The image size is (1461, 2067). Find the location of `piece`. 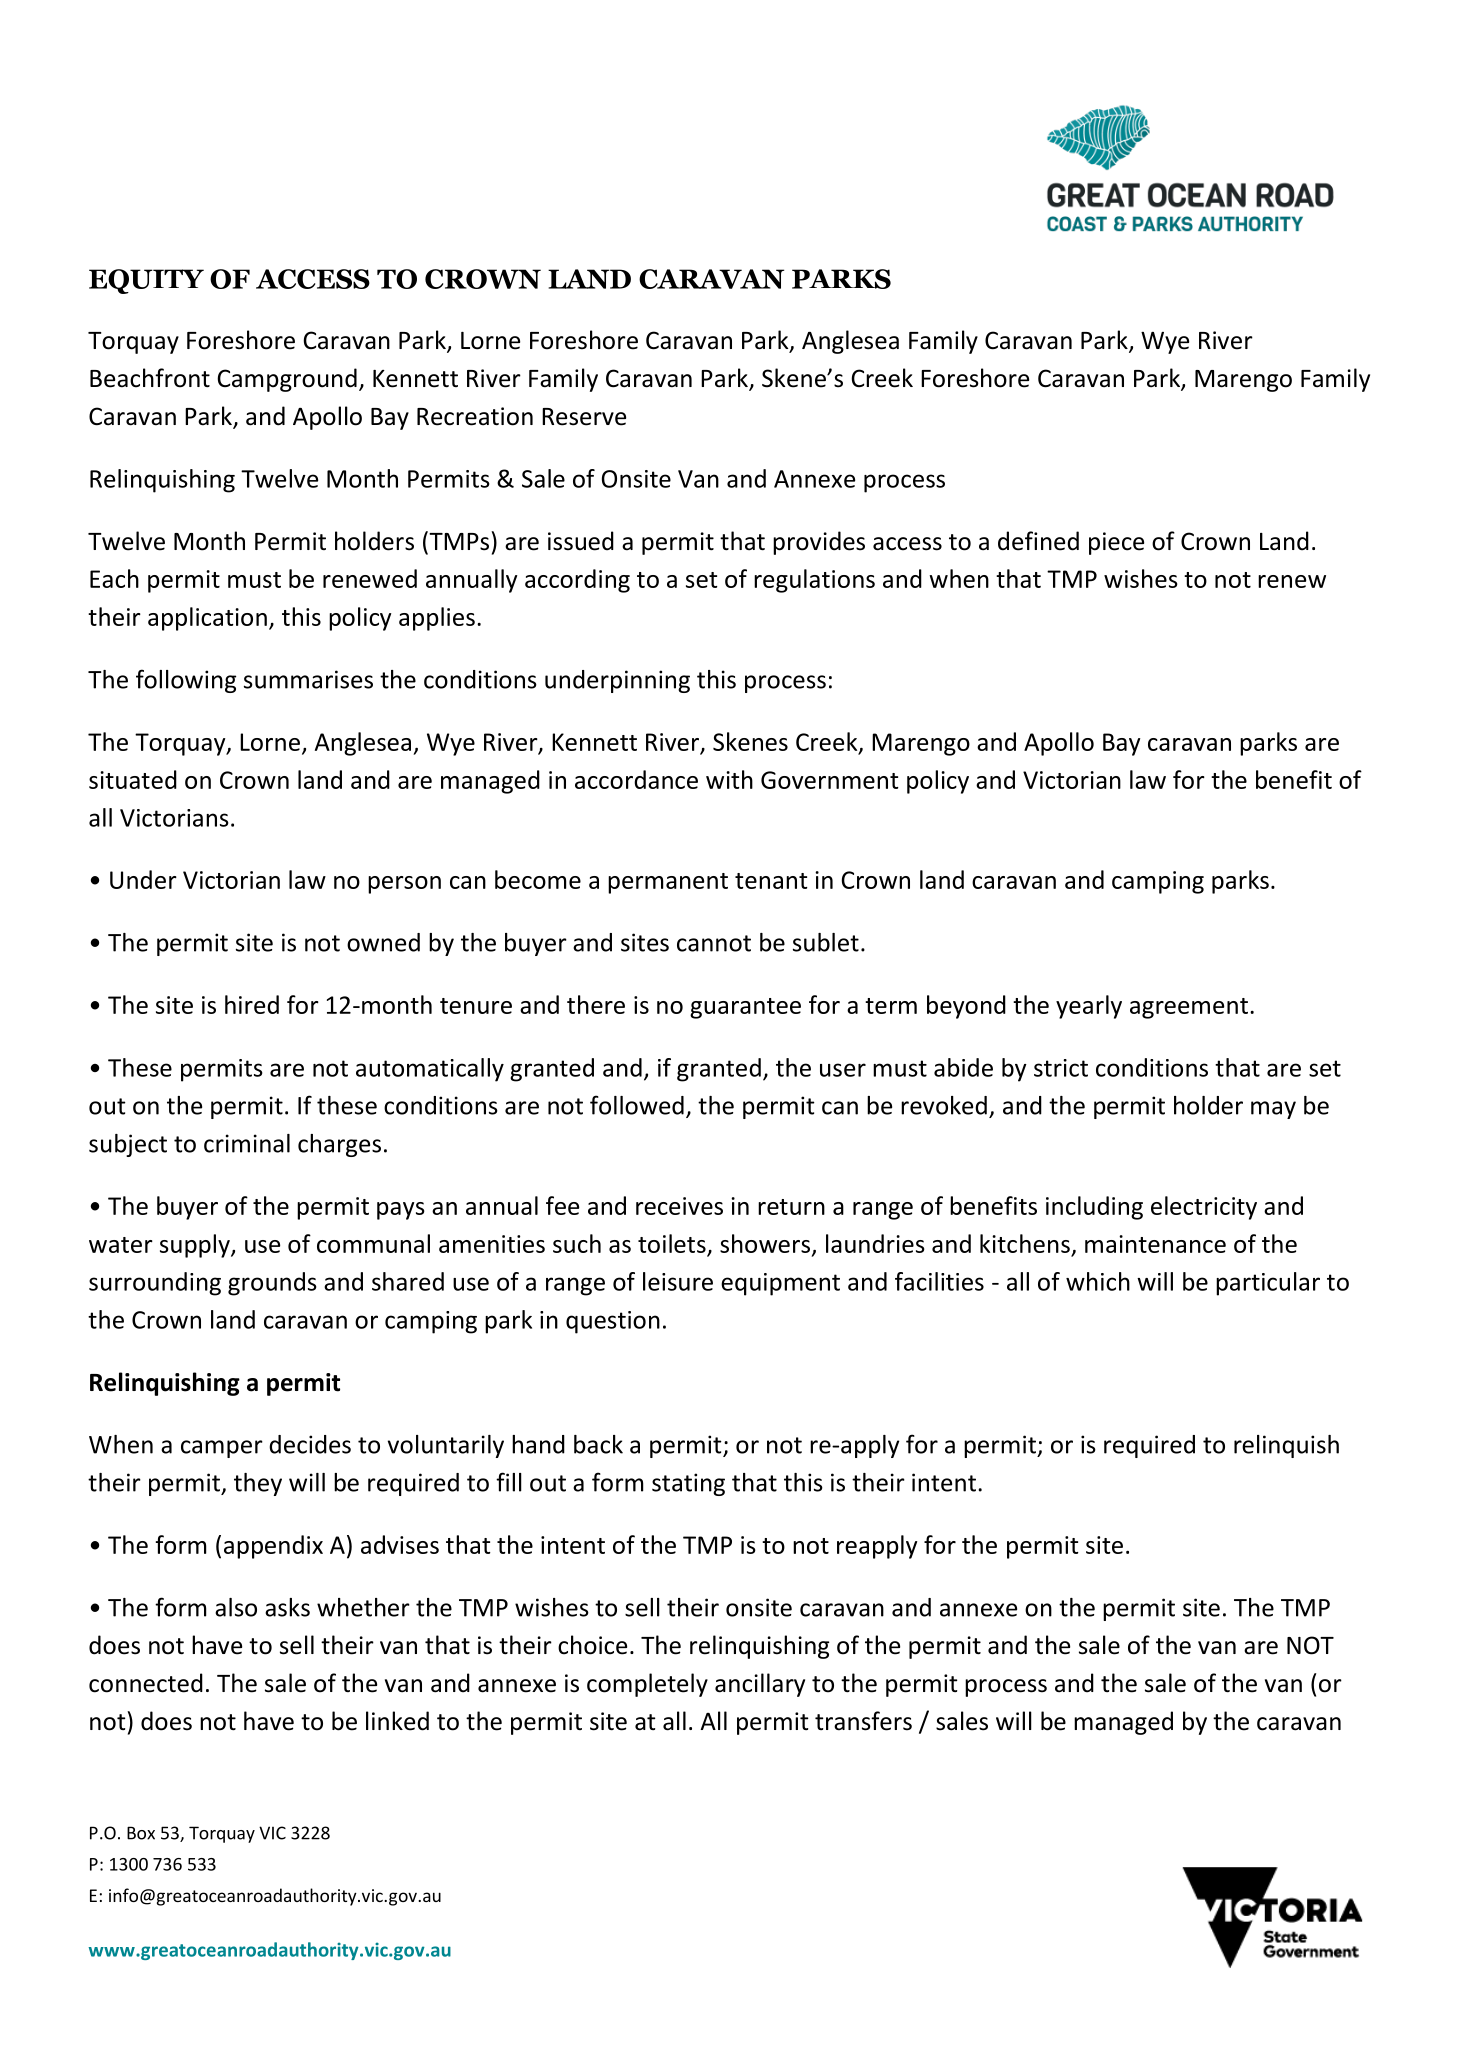

piece is located at coordinates (1116, 543).
